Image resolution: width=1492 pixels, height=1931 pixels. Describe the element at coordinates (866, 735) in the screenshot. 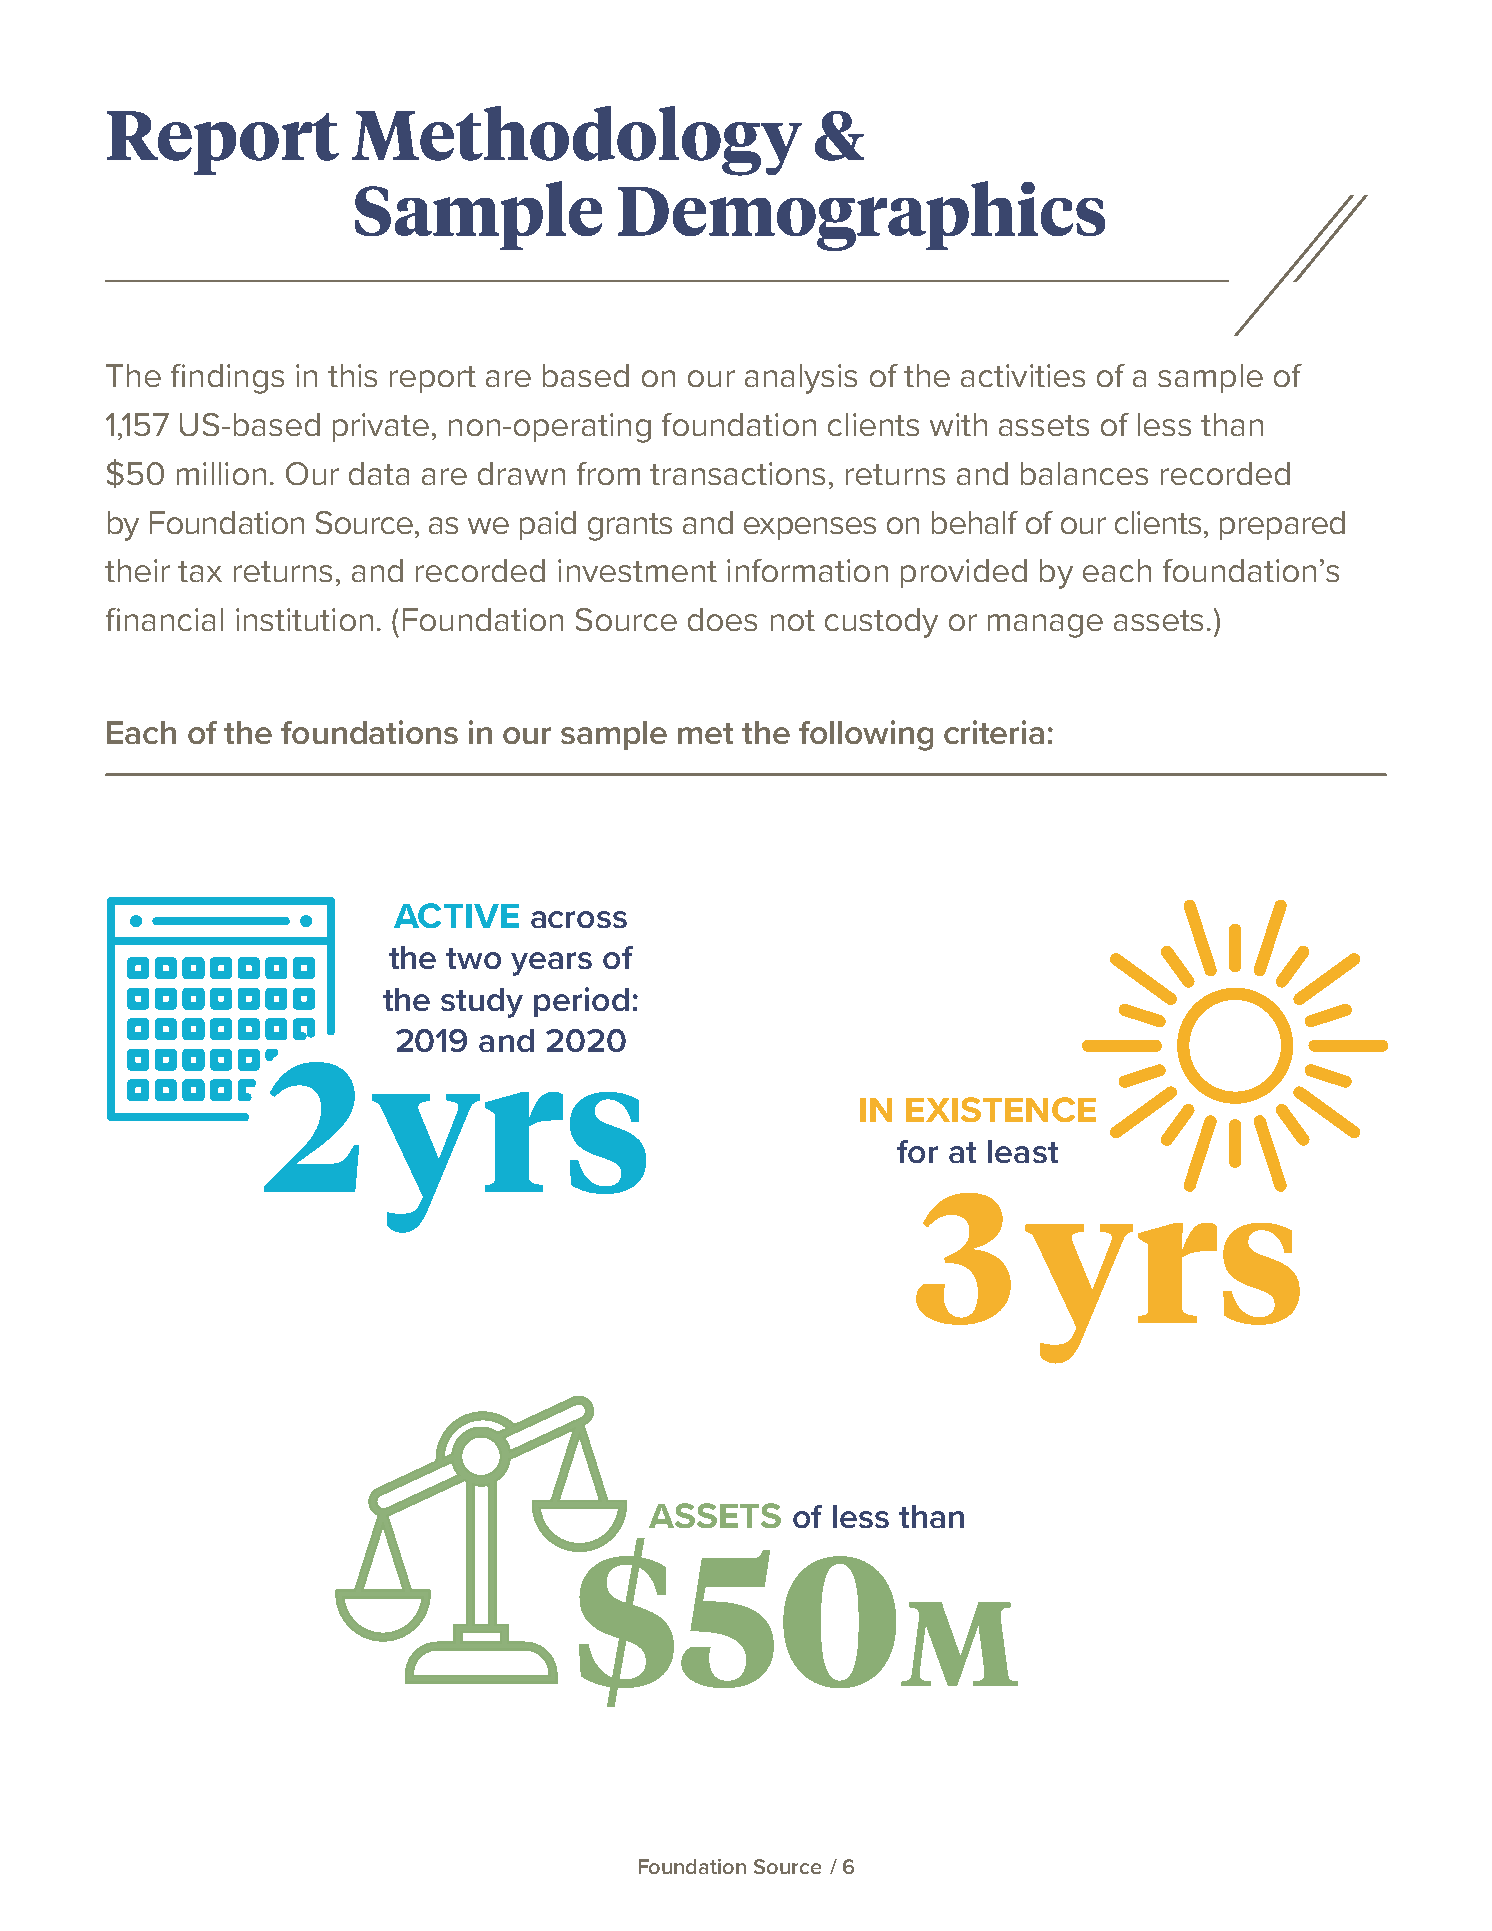

I see `following` at that location.
